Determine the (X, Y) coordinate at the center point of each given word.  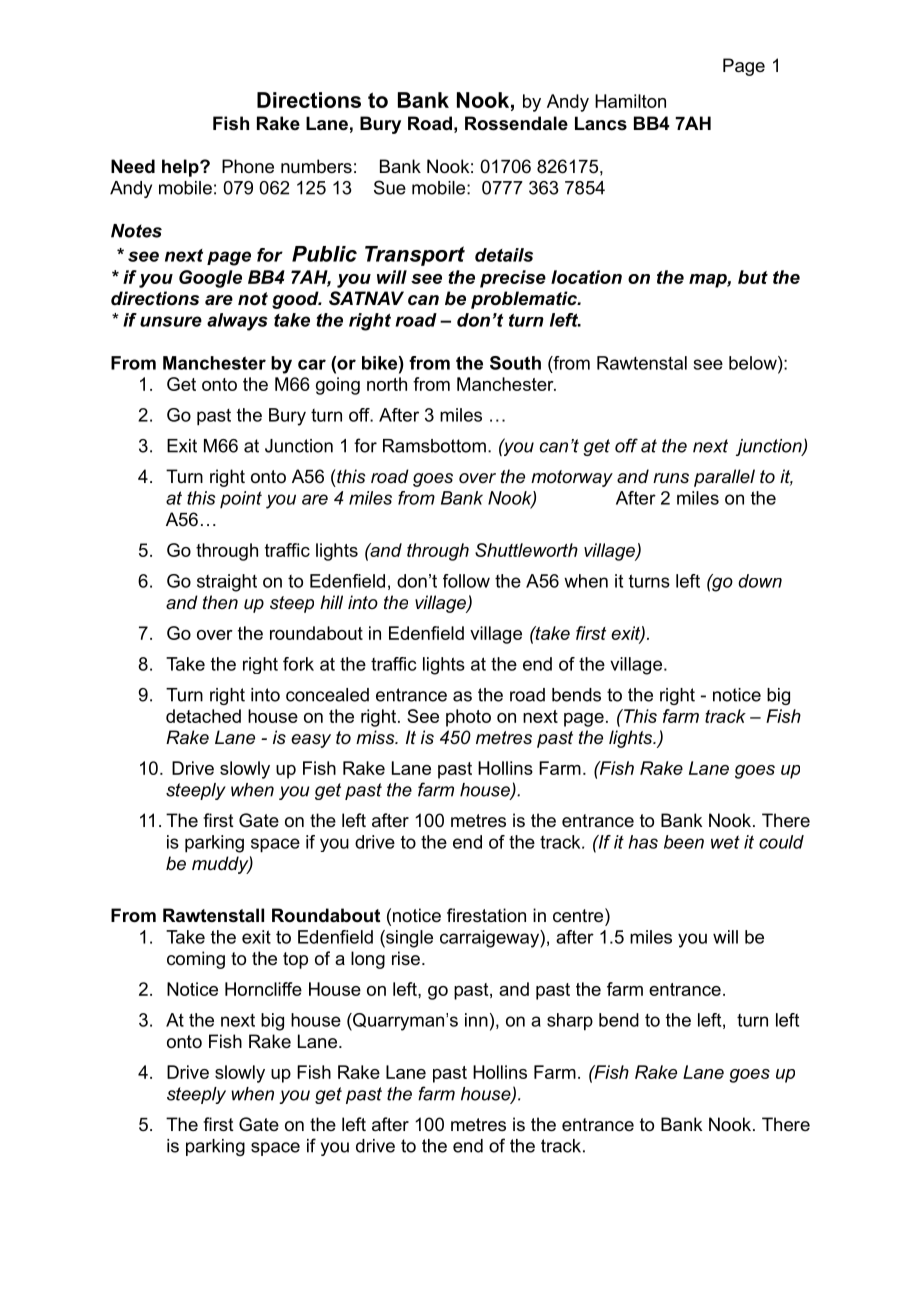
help (181, 168)
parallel (724, 478)
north (387, 384)
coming (196, 960)
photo (468, 718)
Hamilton (630, 101)
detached (203, 716)
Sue (390, 187)
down (760, 581)
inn (476, 1020)
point (241, 500)
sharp (570, 1022)
